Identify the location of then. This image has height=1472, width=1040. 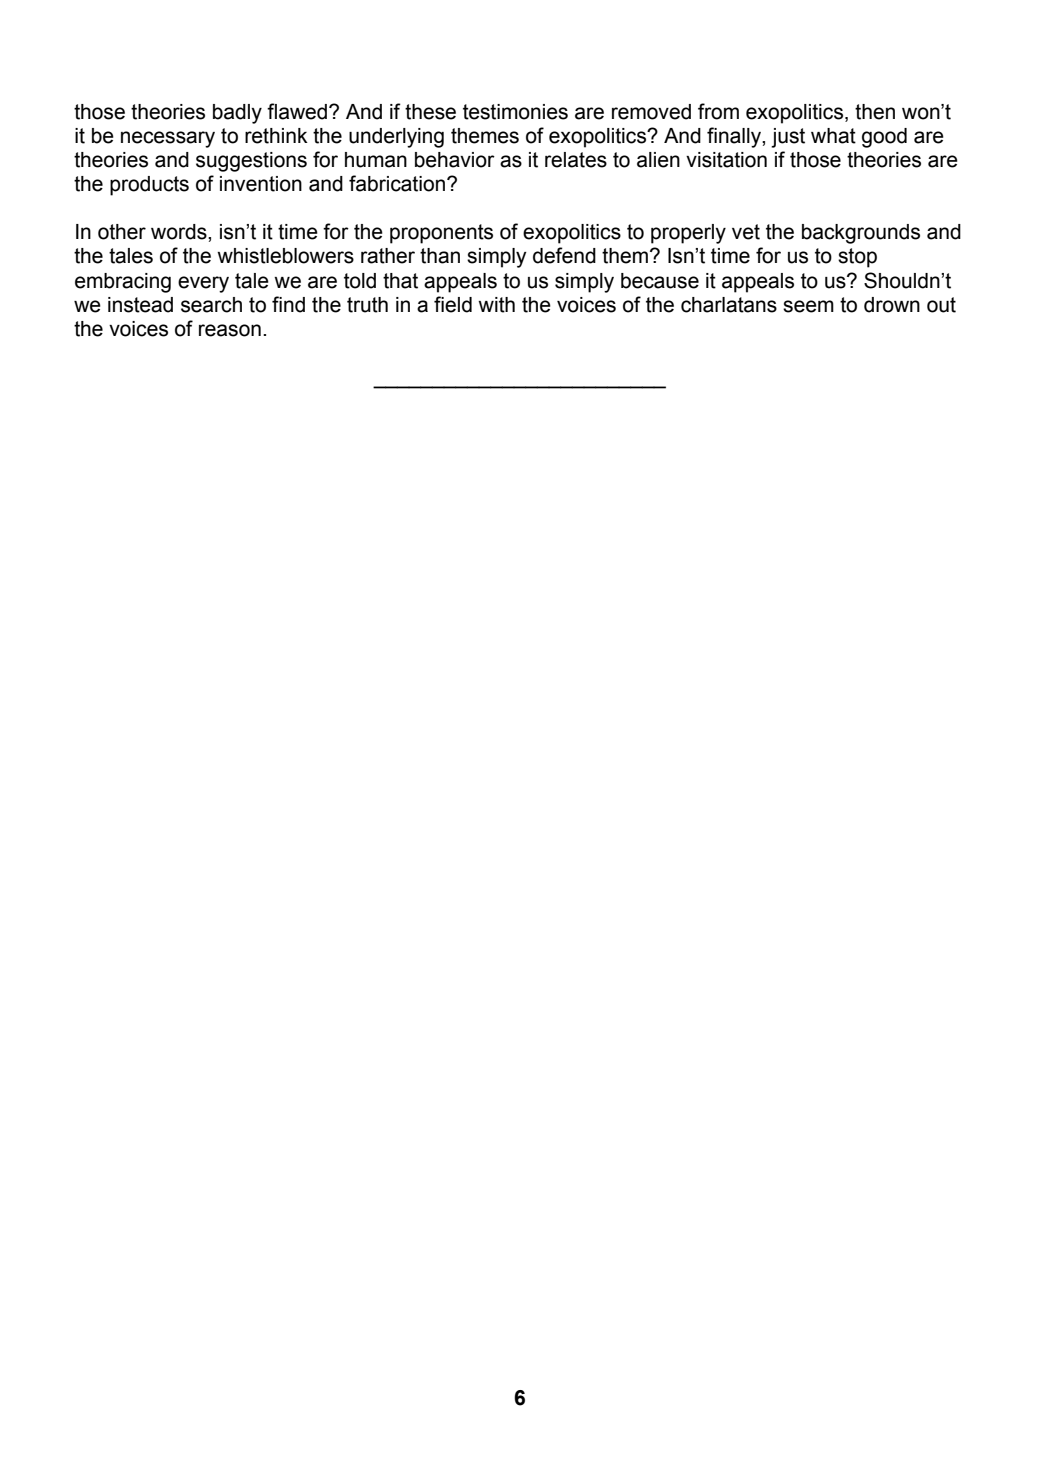
(875, 112).
